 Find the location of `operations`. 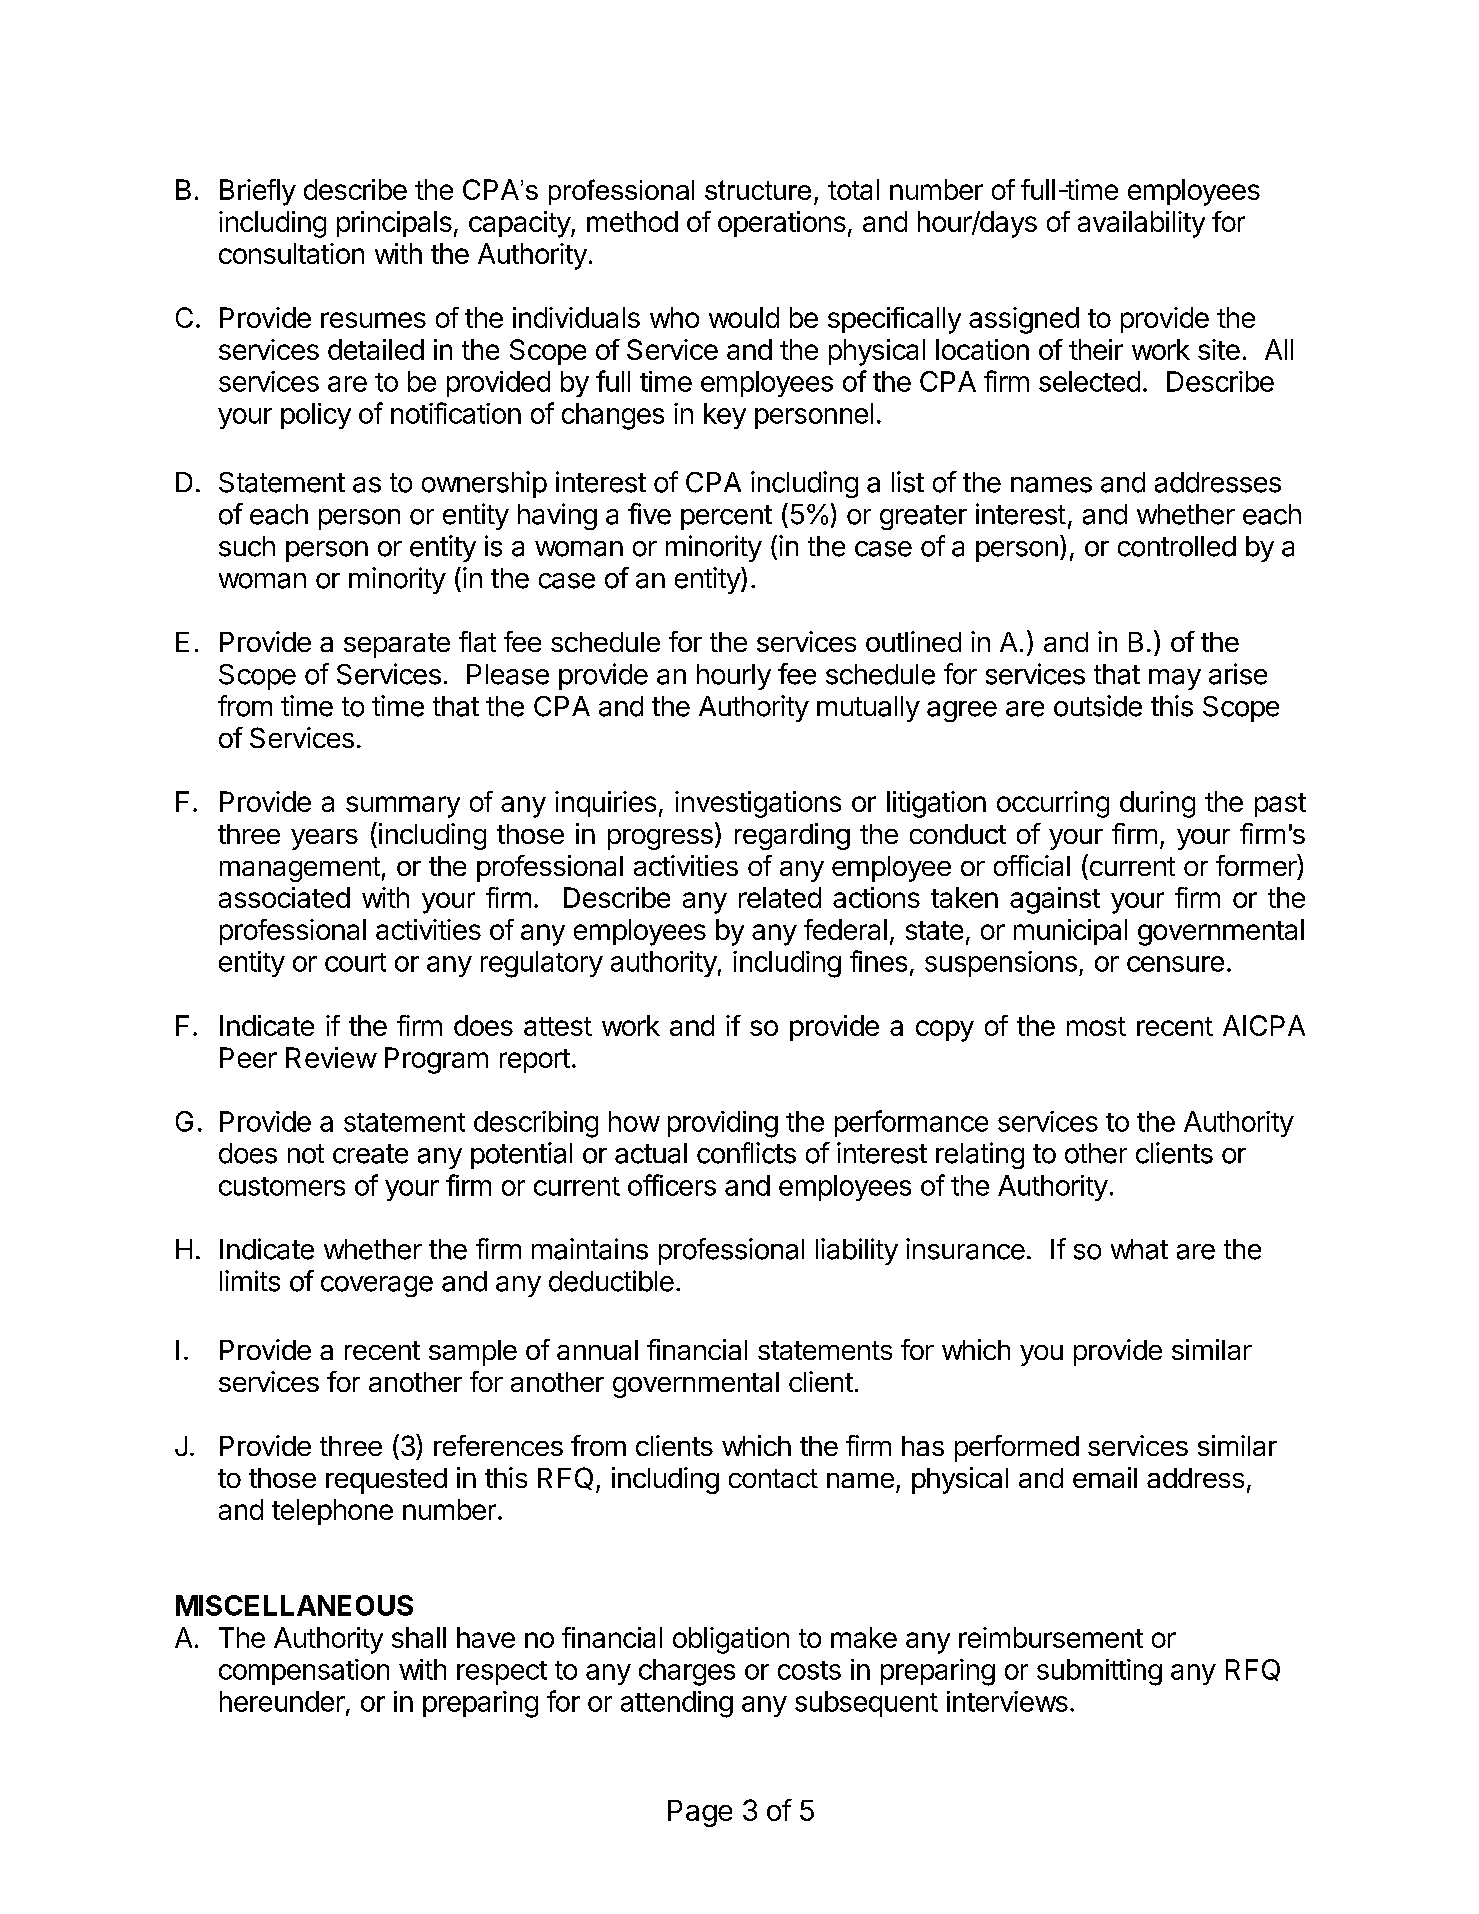

operations is located at coordinates (782, 224).
